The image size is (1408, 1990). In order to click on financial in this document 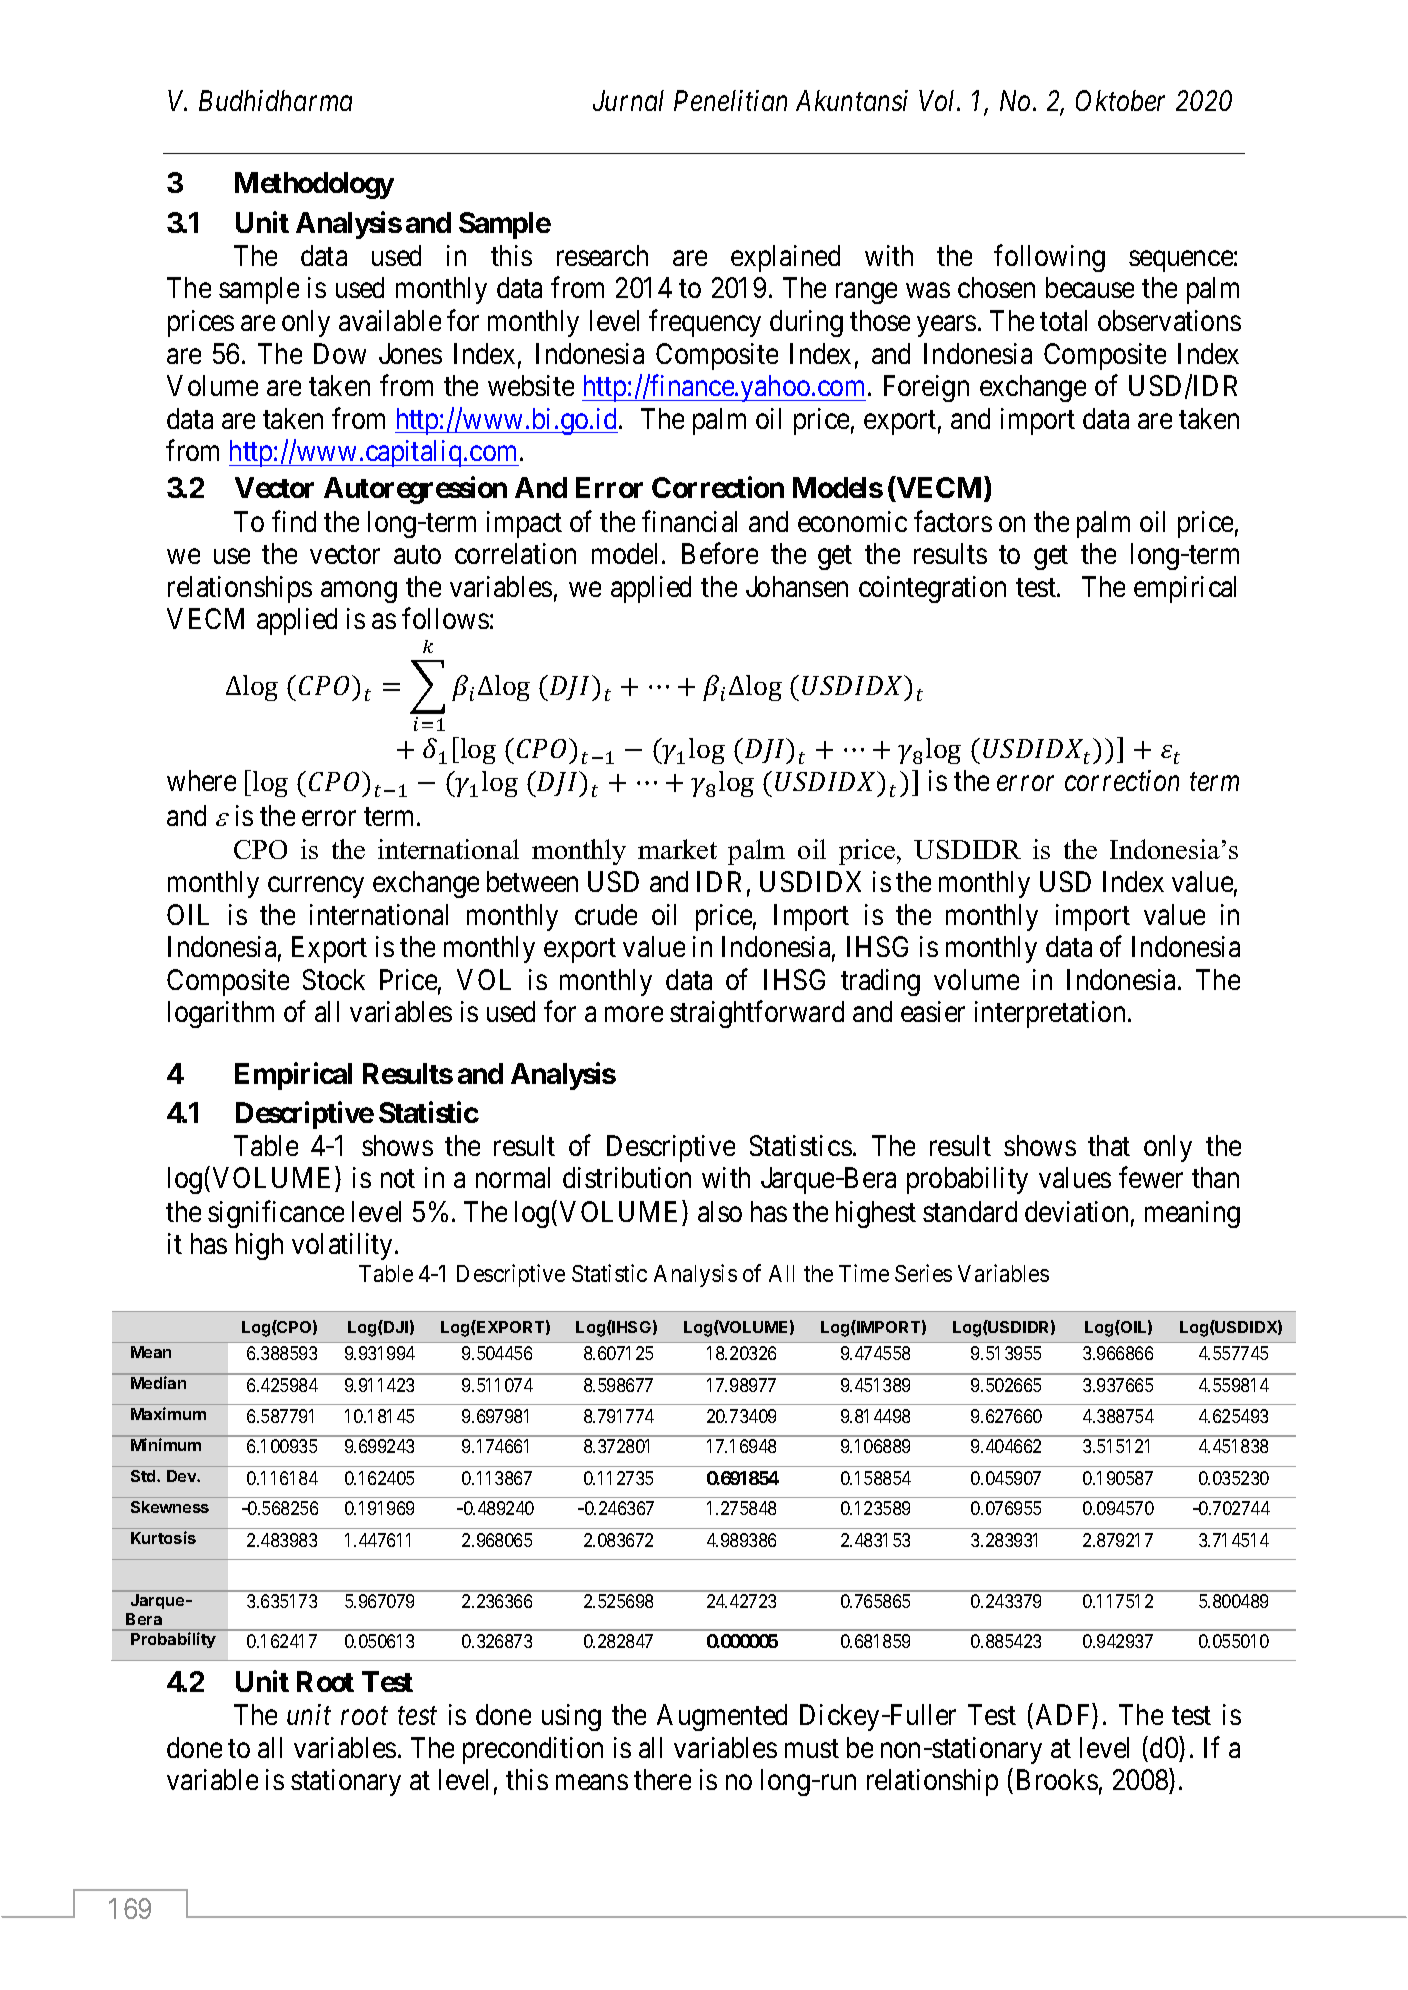, I will do `click(689, 521)`.
